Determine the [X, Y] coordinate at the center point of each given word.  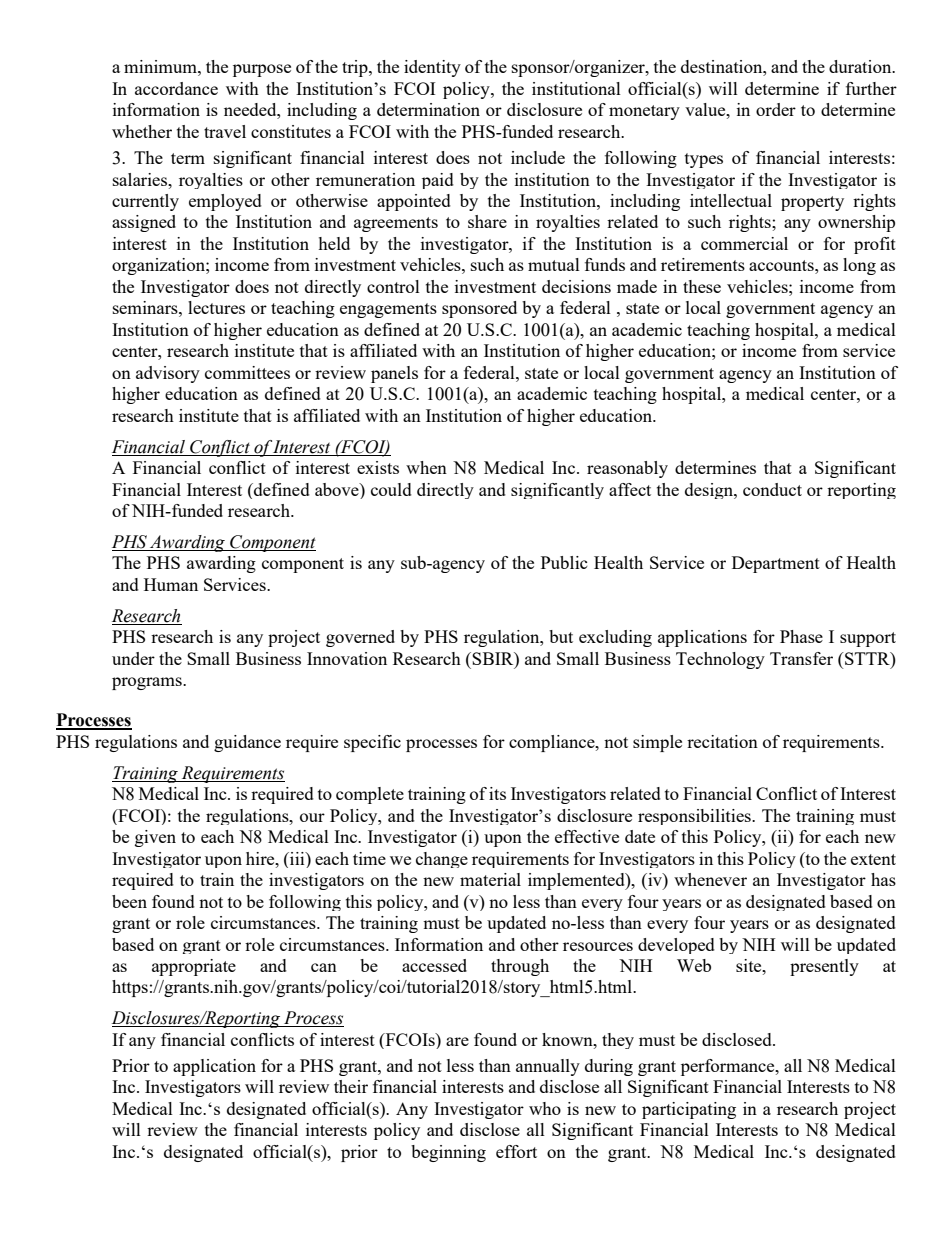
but [561, 636]
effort [516, 1151]
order [776, 109]
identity [432, 68]
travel [225, 131]
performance [729, 1067]
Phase [801, 636]
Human [171, 584]
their [351, 1086]
